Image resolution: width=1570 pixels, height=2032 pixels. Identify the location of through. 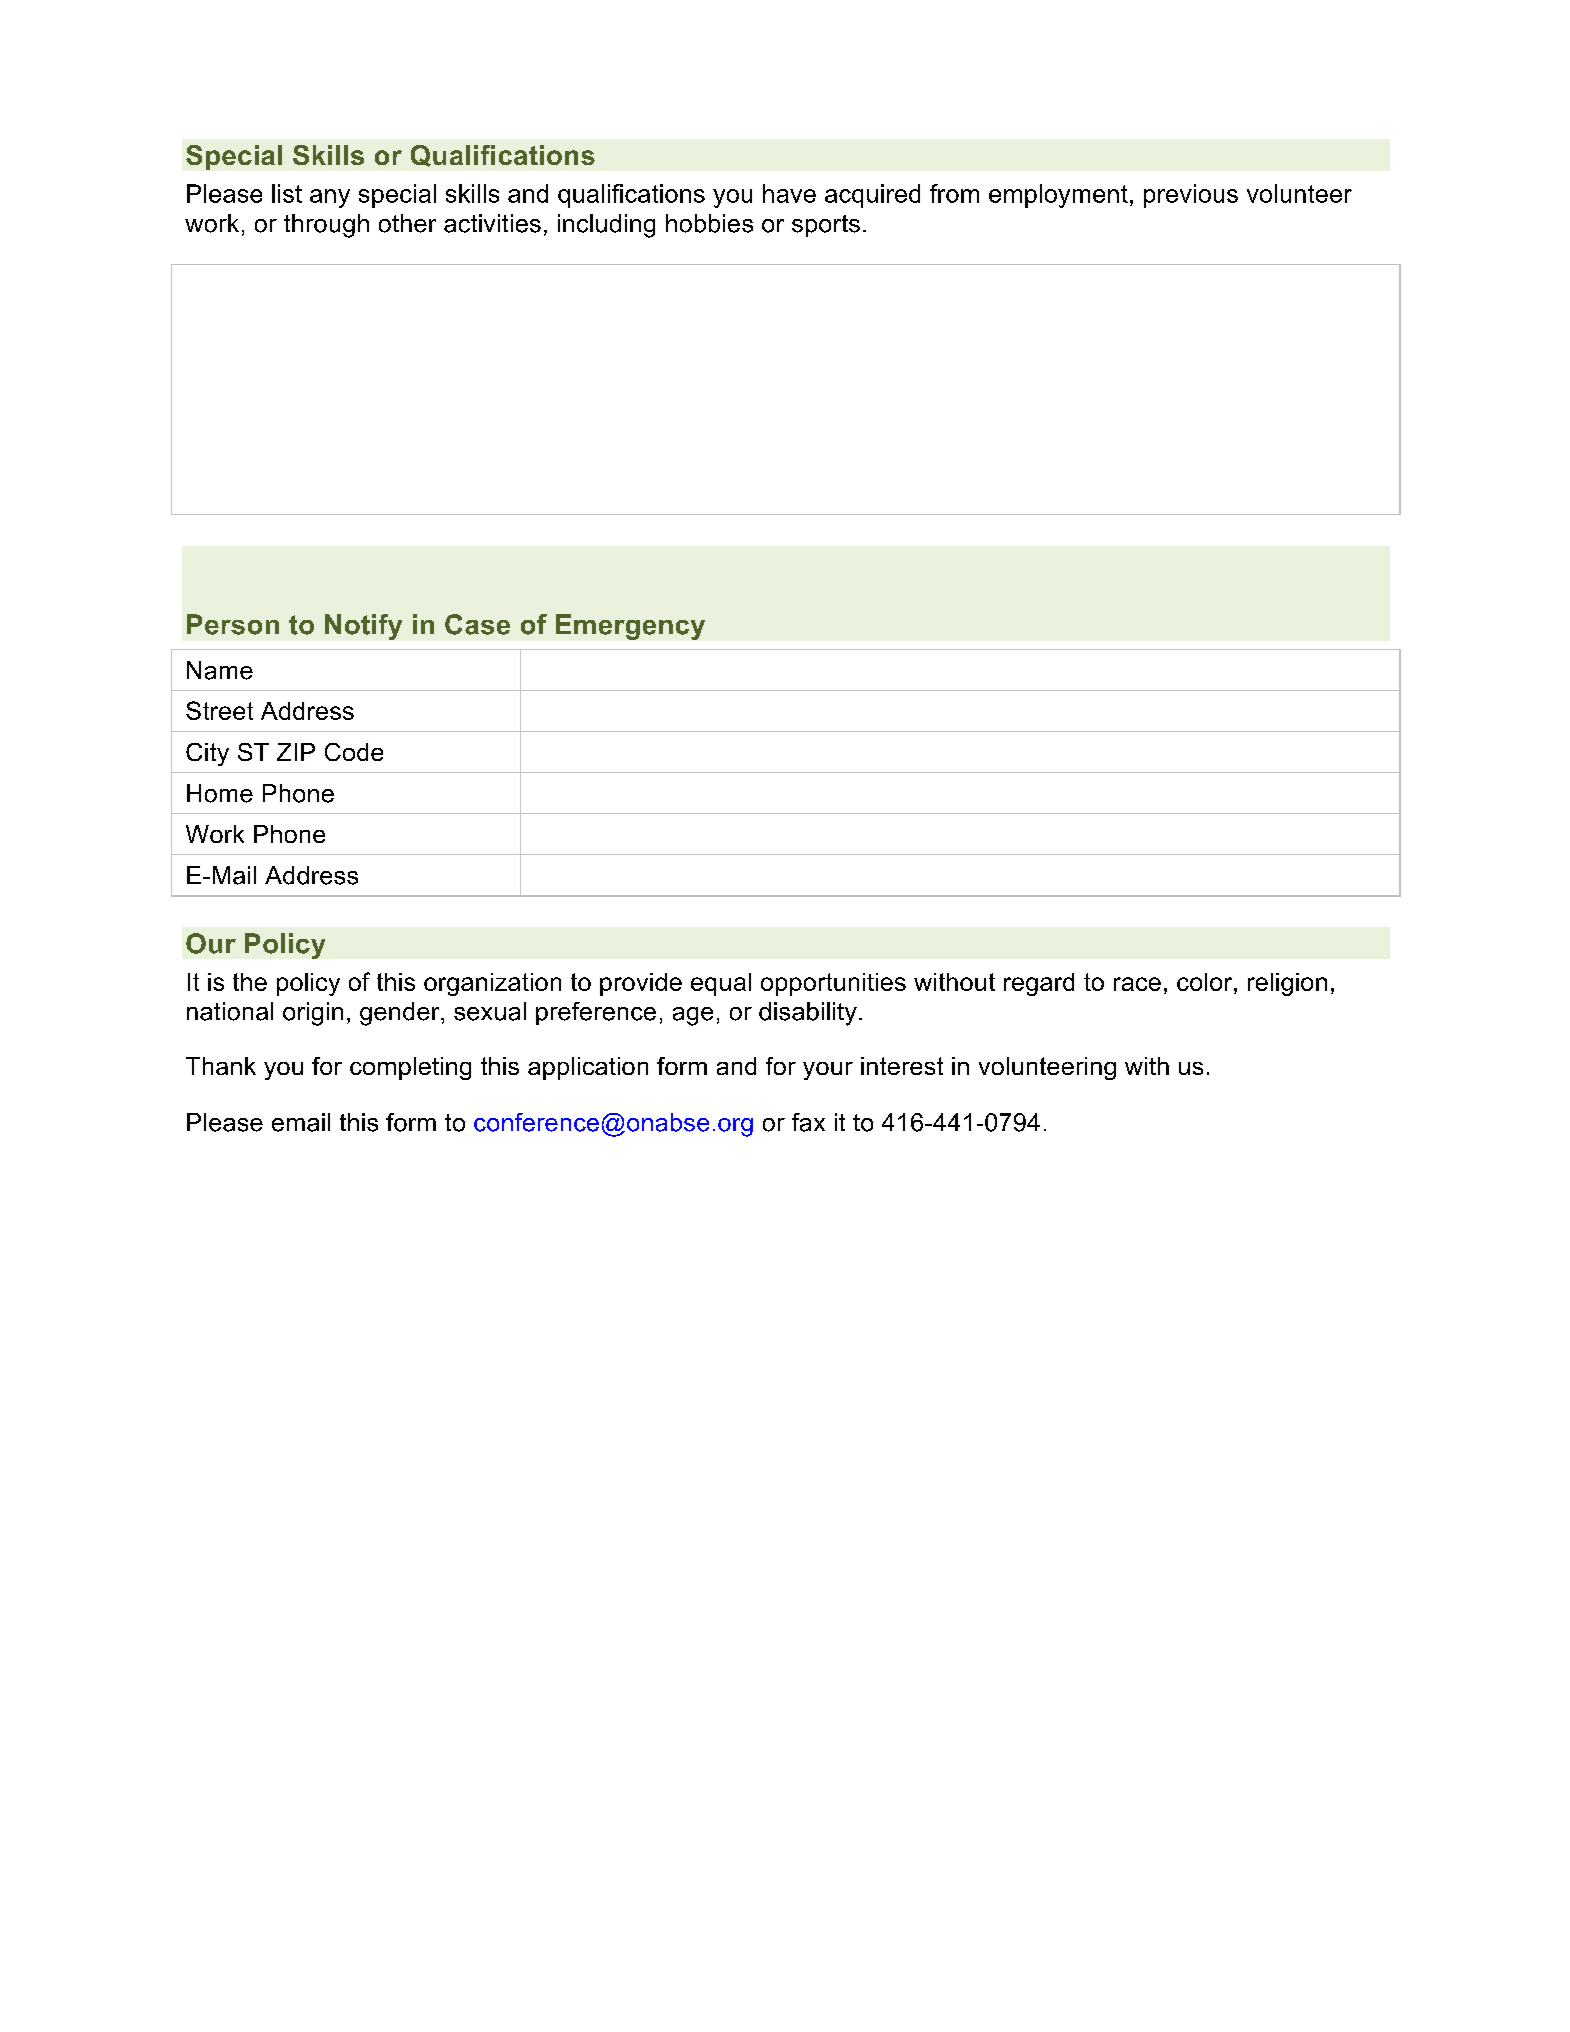
(326, 226).
